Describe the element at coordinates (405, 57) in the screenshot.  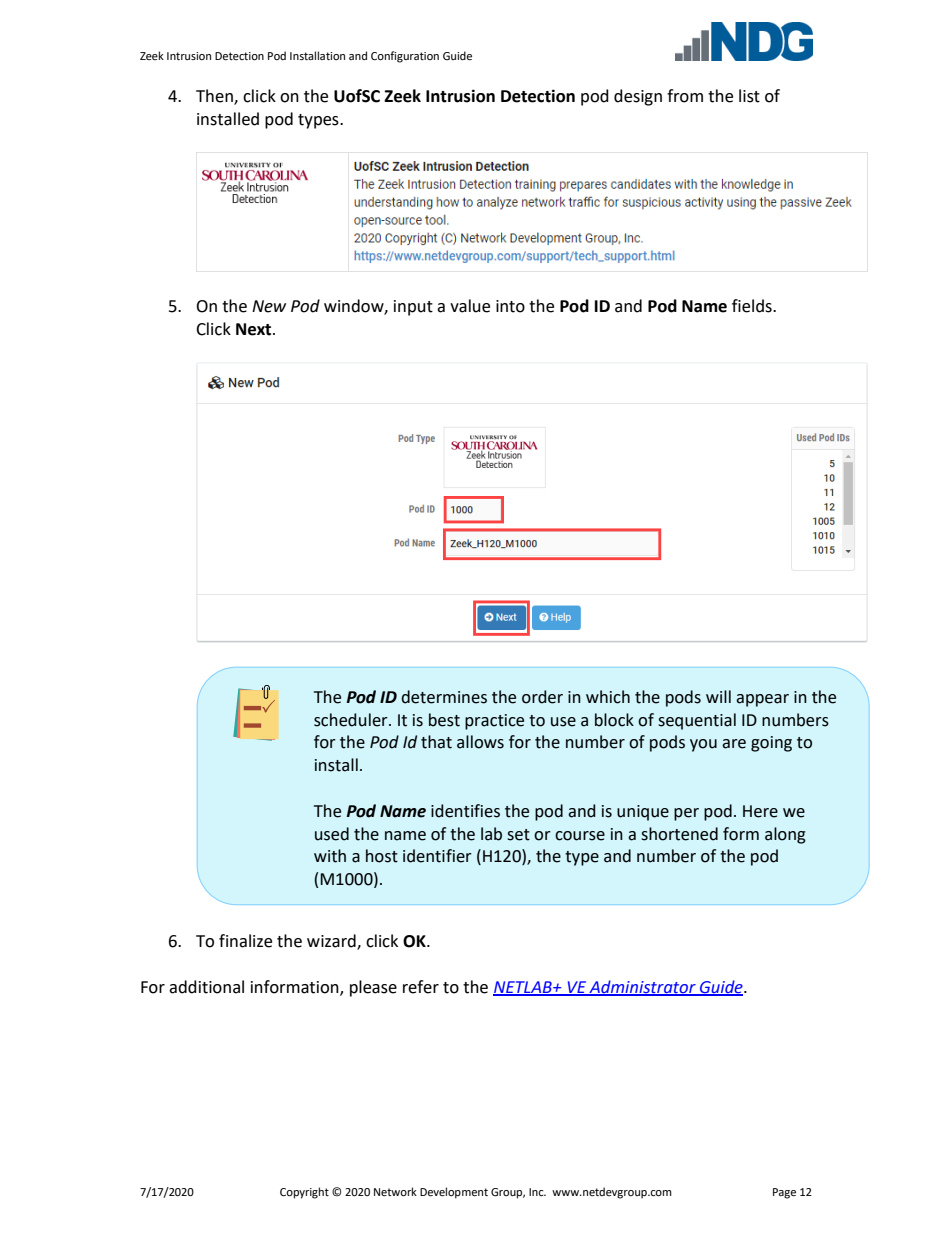
I see `Configuration` at that location.
